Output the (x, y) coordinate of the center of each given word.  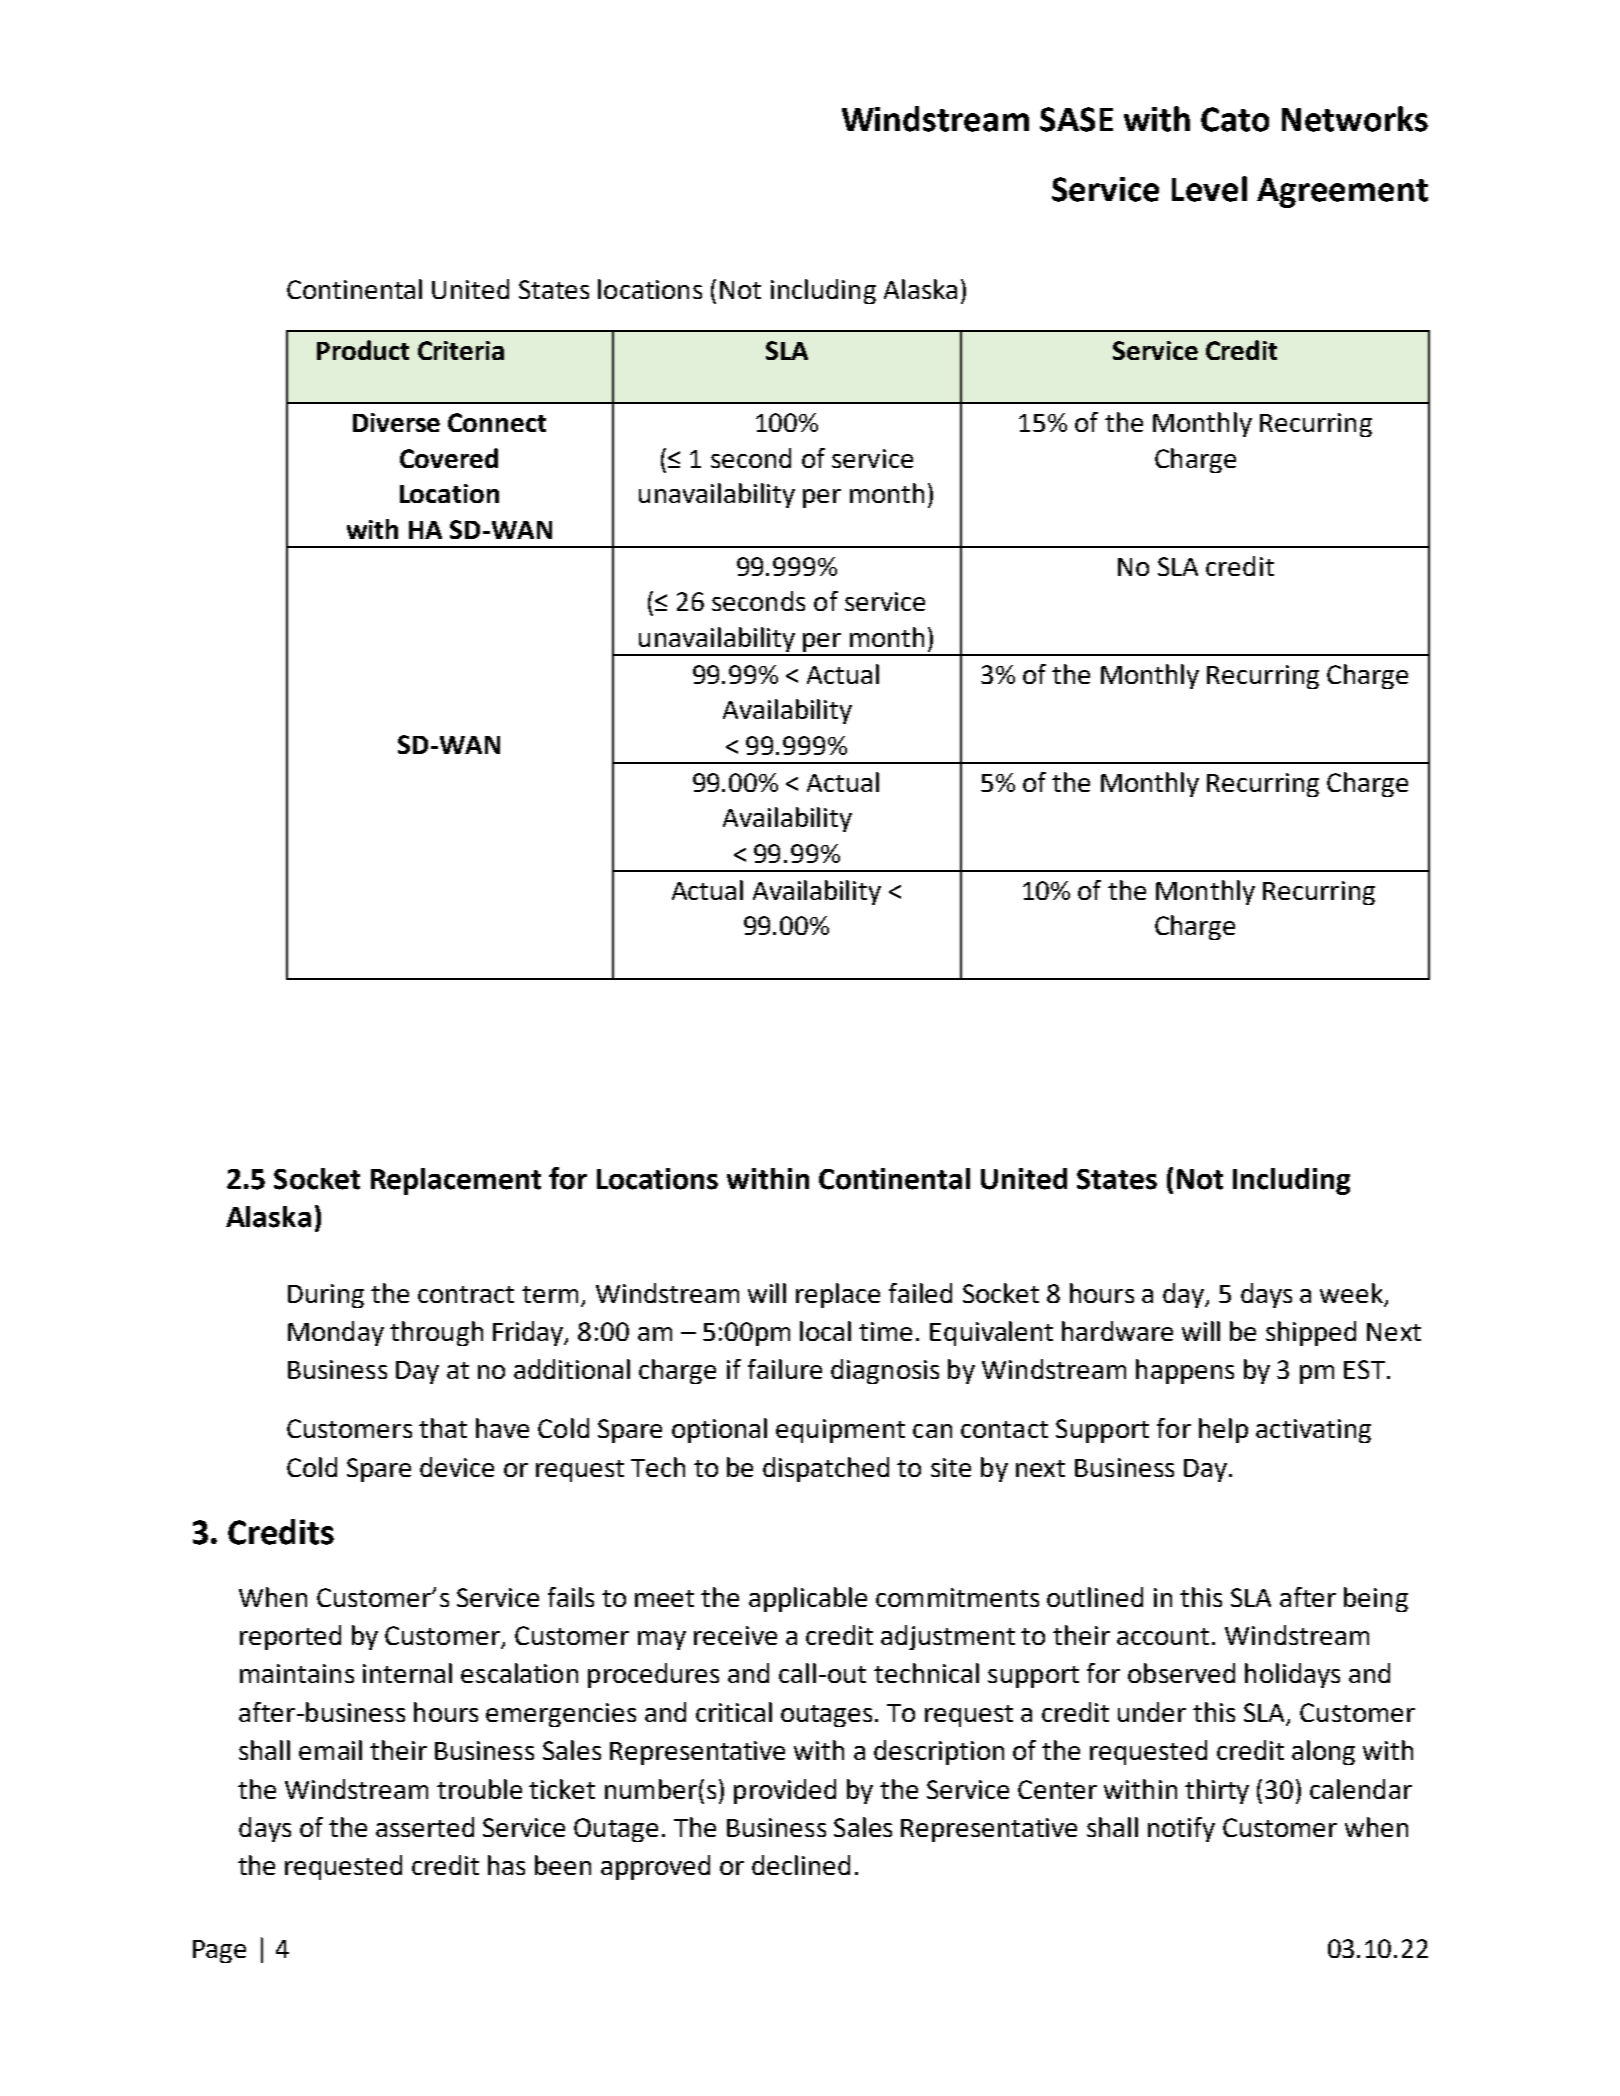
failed (920, 1293)
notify (1181, 1829)
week (1353, 1294)
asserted (425, 1827)
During (326, 1296)
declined (801, 1865)
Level (1209, 189)
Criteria (461, 350)
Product (363, 350)
